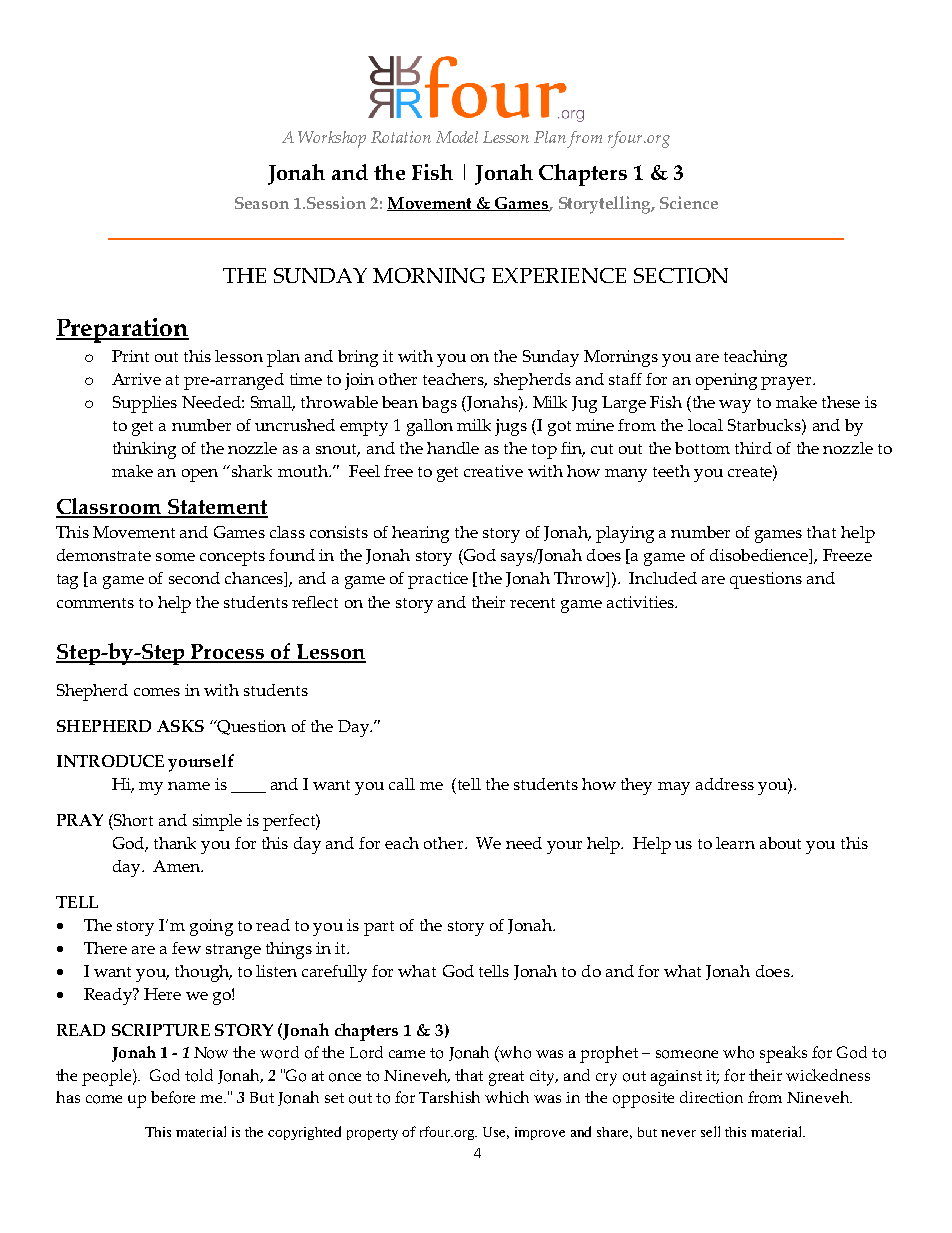 This image has width=952, height=1233. Describe the element at coordinates (438, 580) in the image. I see `practice` at that location.
